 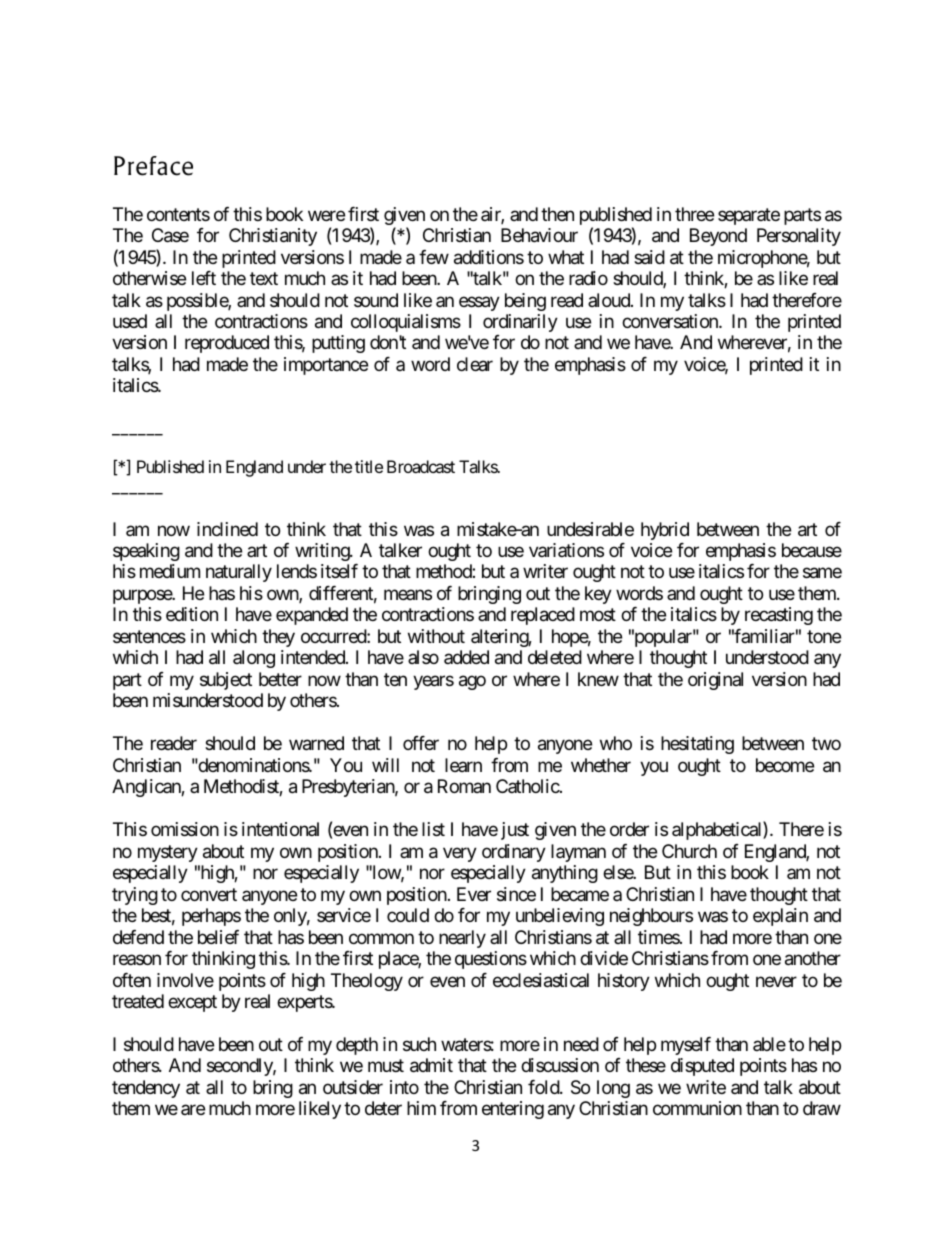 I want to click on Preface, so click(x=153, y=166).
